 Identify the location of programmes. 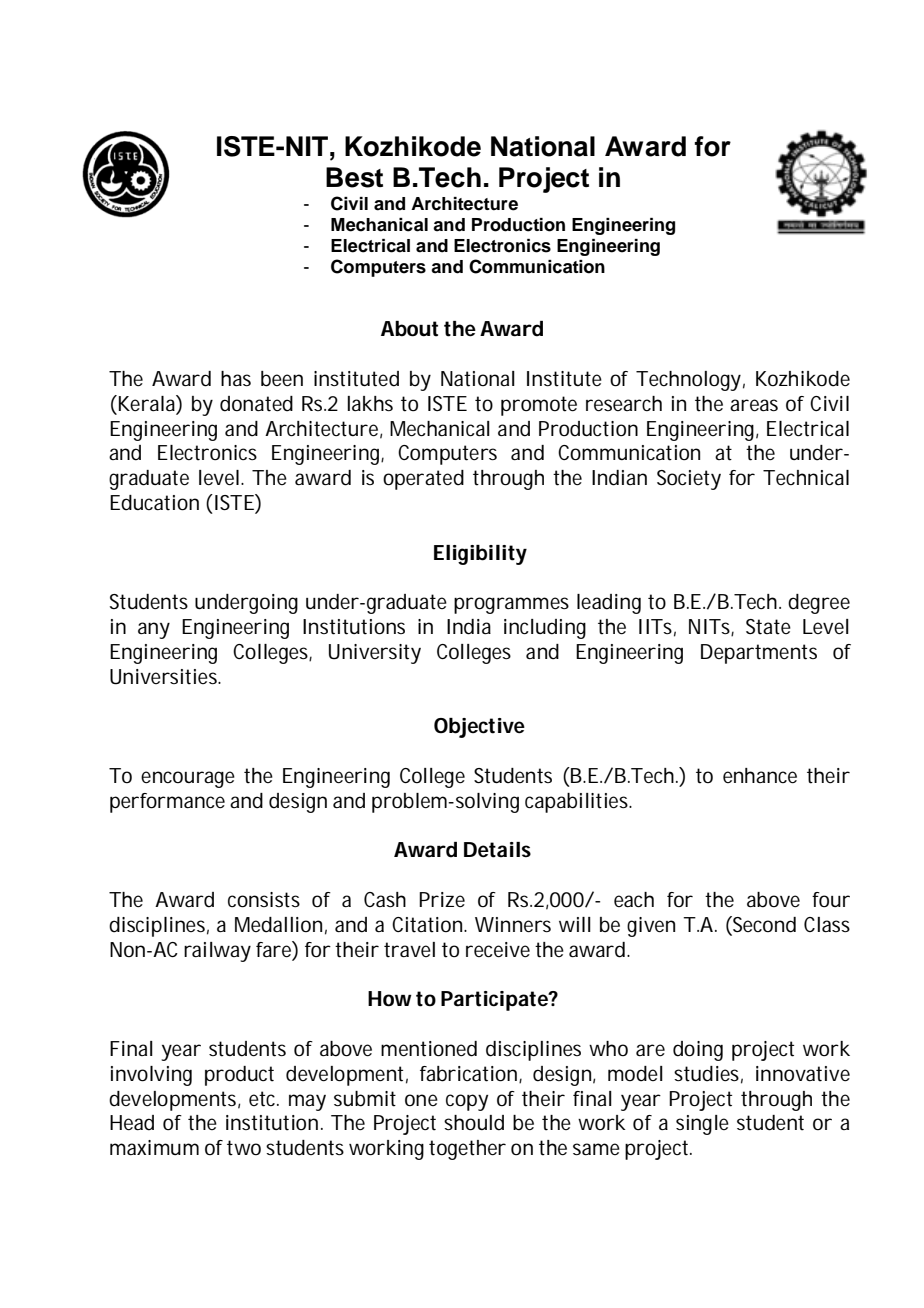
(511, 605).
